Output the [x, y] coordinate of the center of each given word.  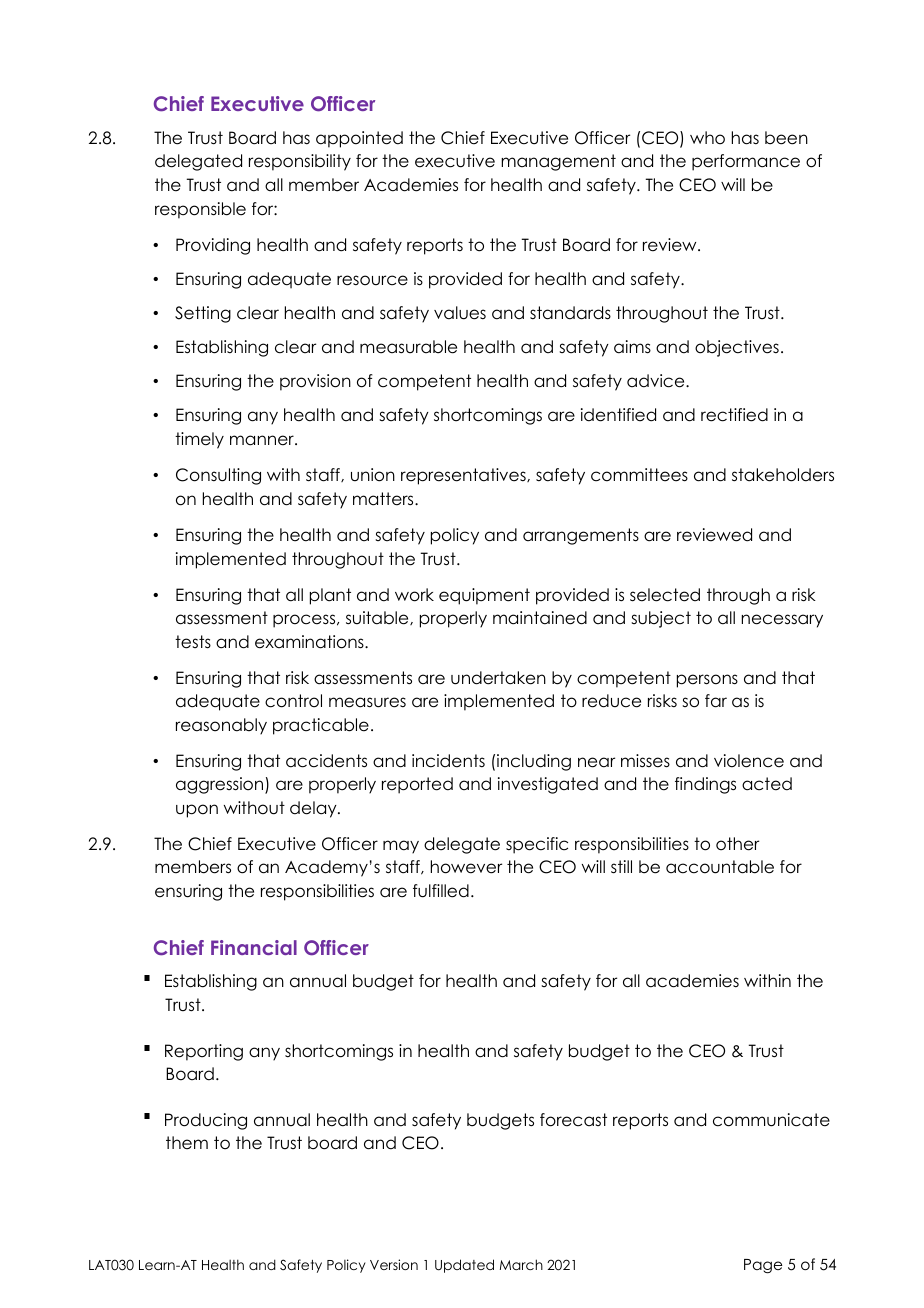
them [187, 1143]
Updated [464, 1266]
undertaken [498, 678]
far [716, 701]
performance [746, 162]
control [293, 701]
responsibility [300, 162]
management [558, 162]
